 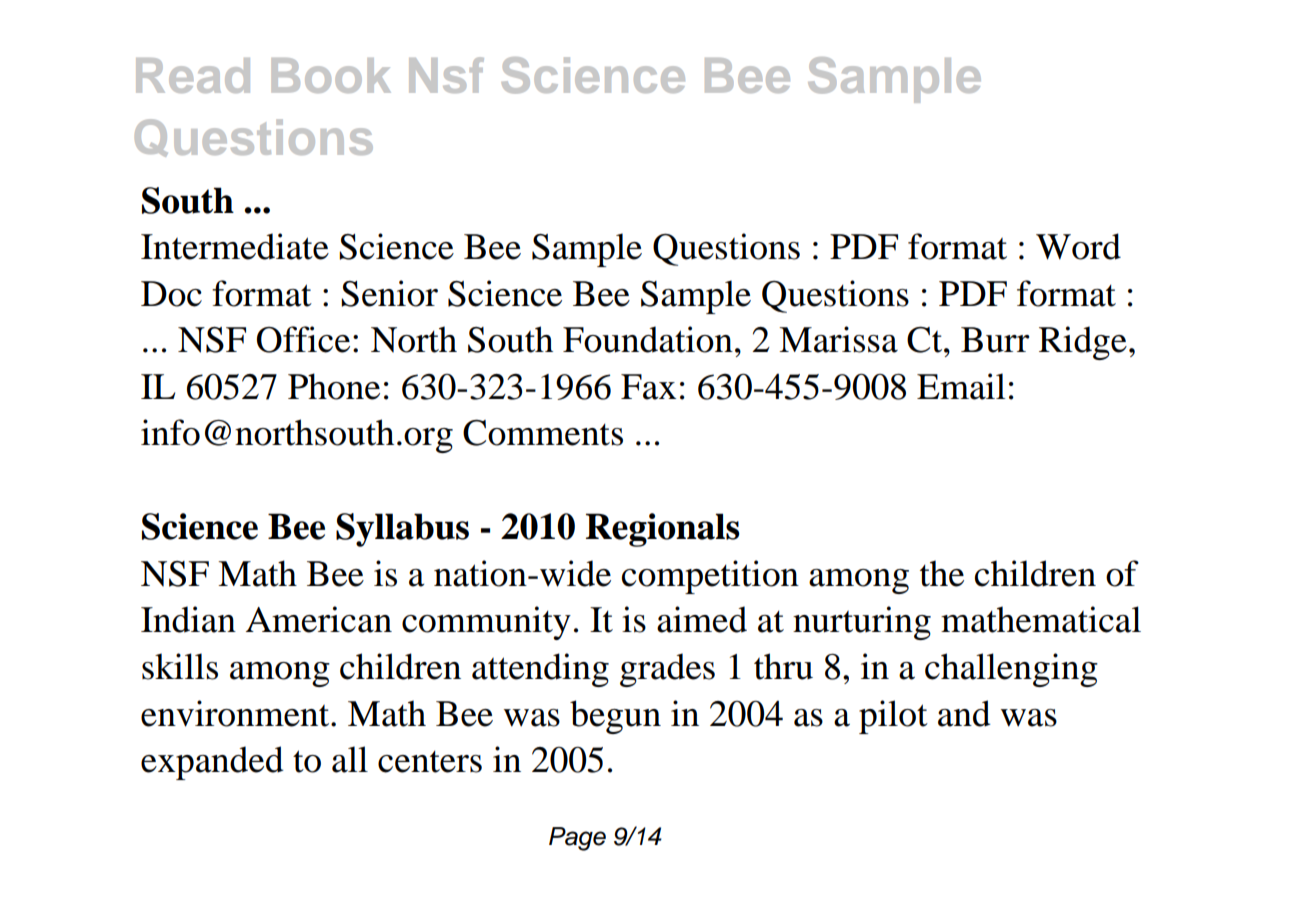 What do you see at coordinates (193, 75) in the screenshot?
I see `Read` at bounding box center [193, 75].
